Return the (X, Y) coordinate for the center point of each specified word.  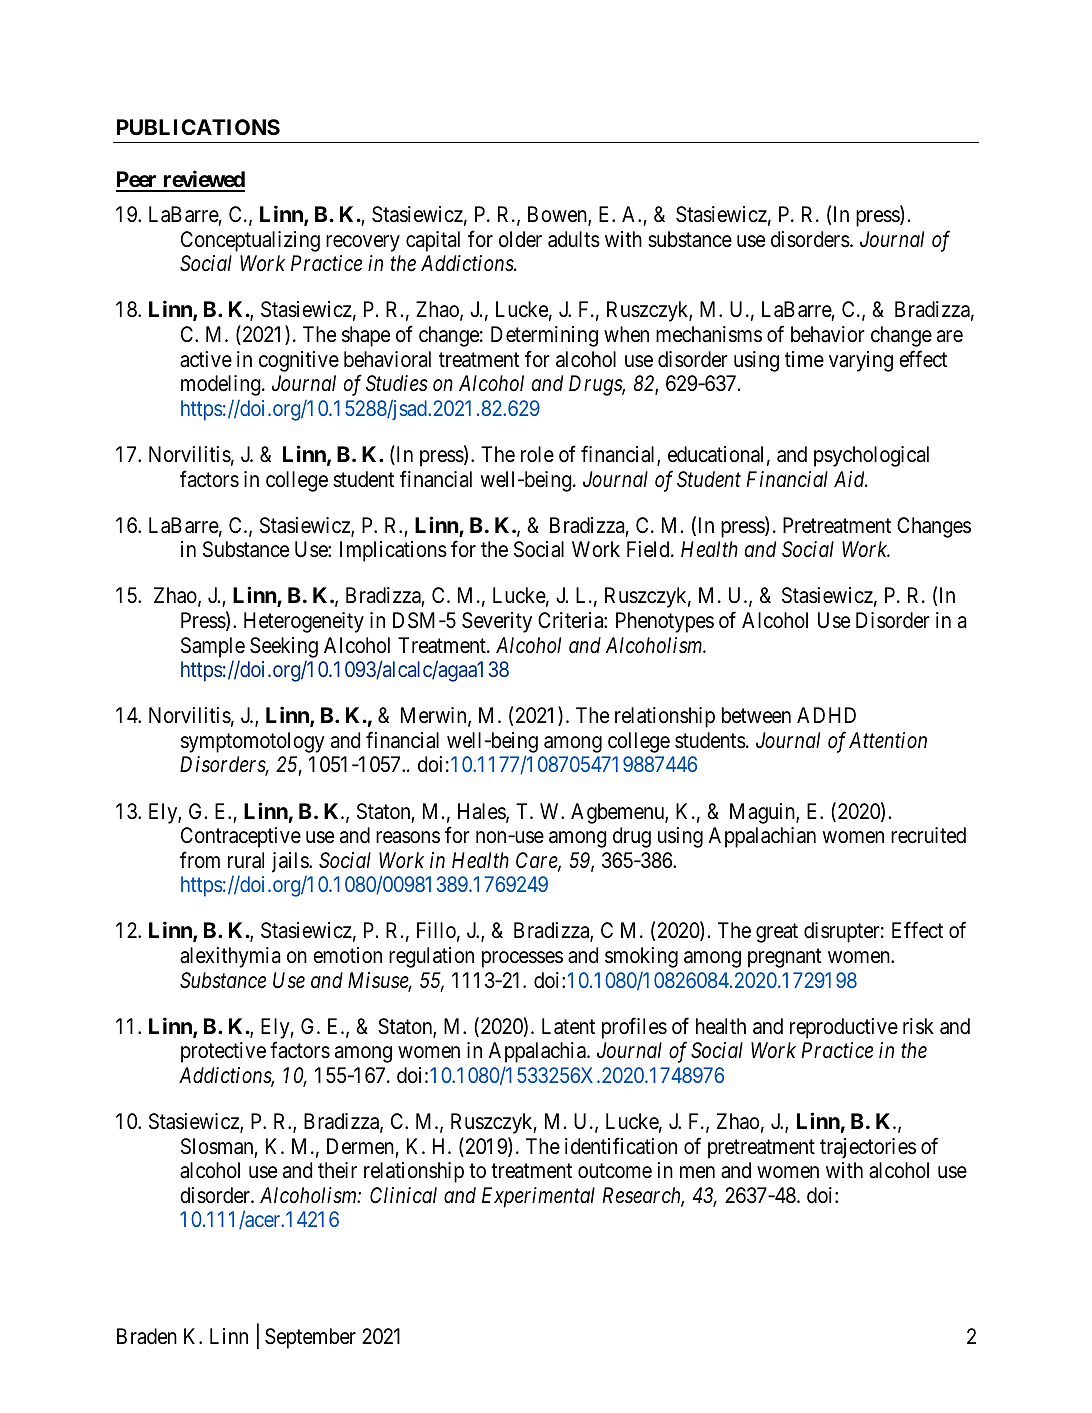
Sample (213, 647)
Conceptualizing (250, 241)
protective (223, 1052)
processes (522, 959)
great (777, 933)
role (537, 454)
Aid (850, 479)
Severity (497, 622)
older (520, 239)
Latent (568, 1026)
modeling (222, 385)
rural (246, 860)
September (310, 1338)
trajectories (868, 1148)
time (804, 359)
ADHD (826, 715)
